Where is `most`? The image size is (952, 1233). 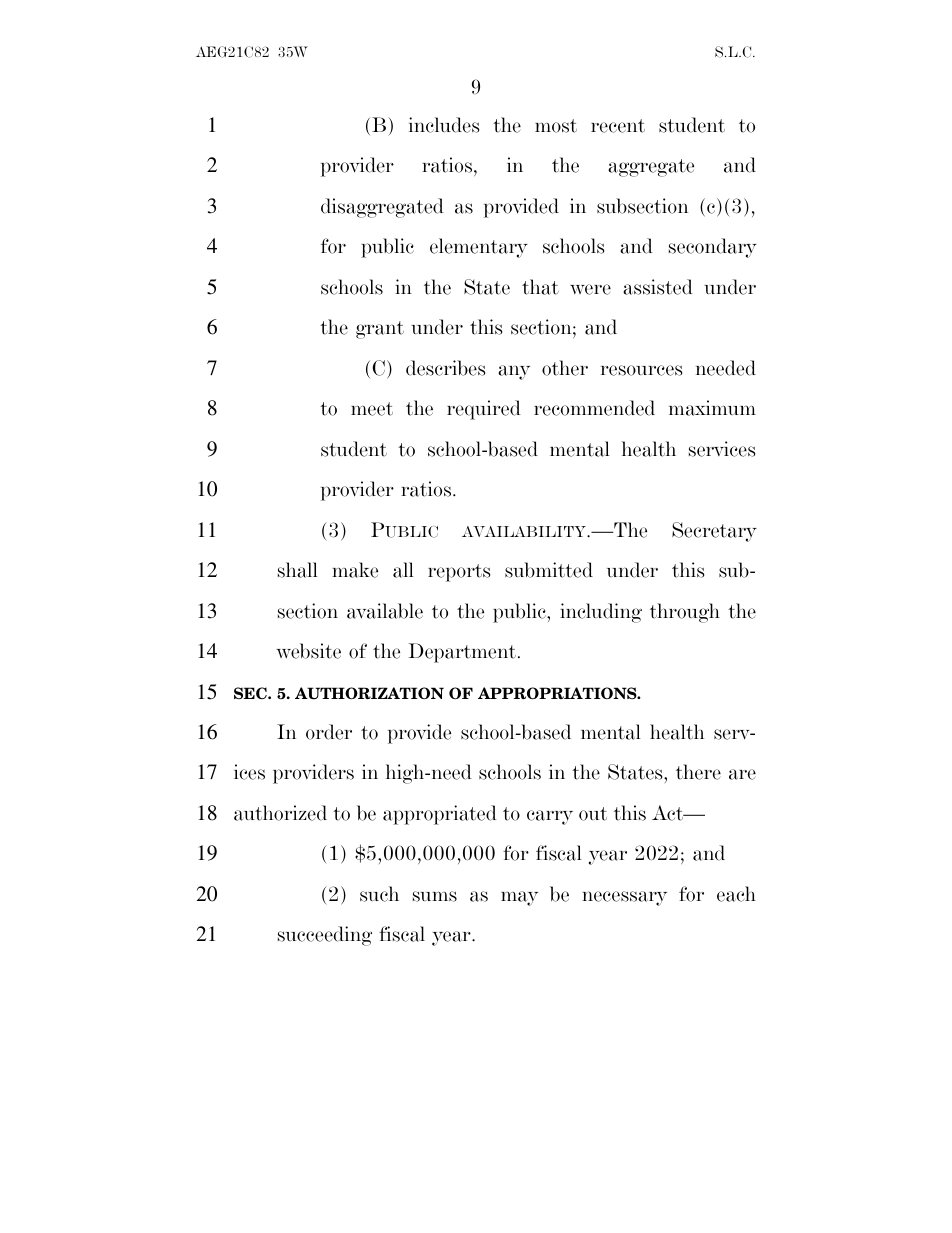 most is located at coordinates (556, 126).
